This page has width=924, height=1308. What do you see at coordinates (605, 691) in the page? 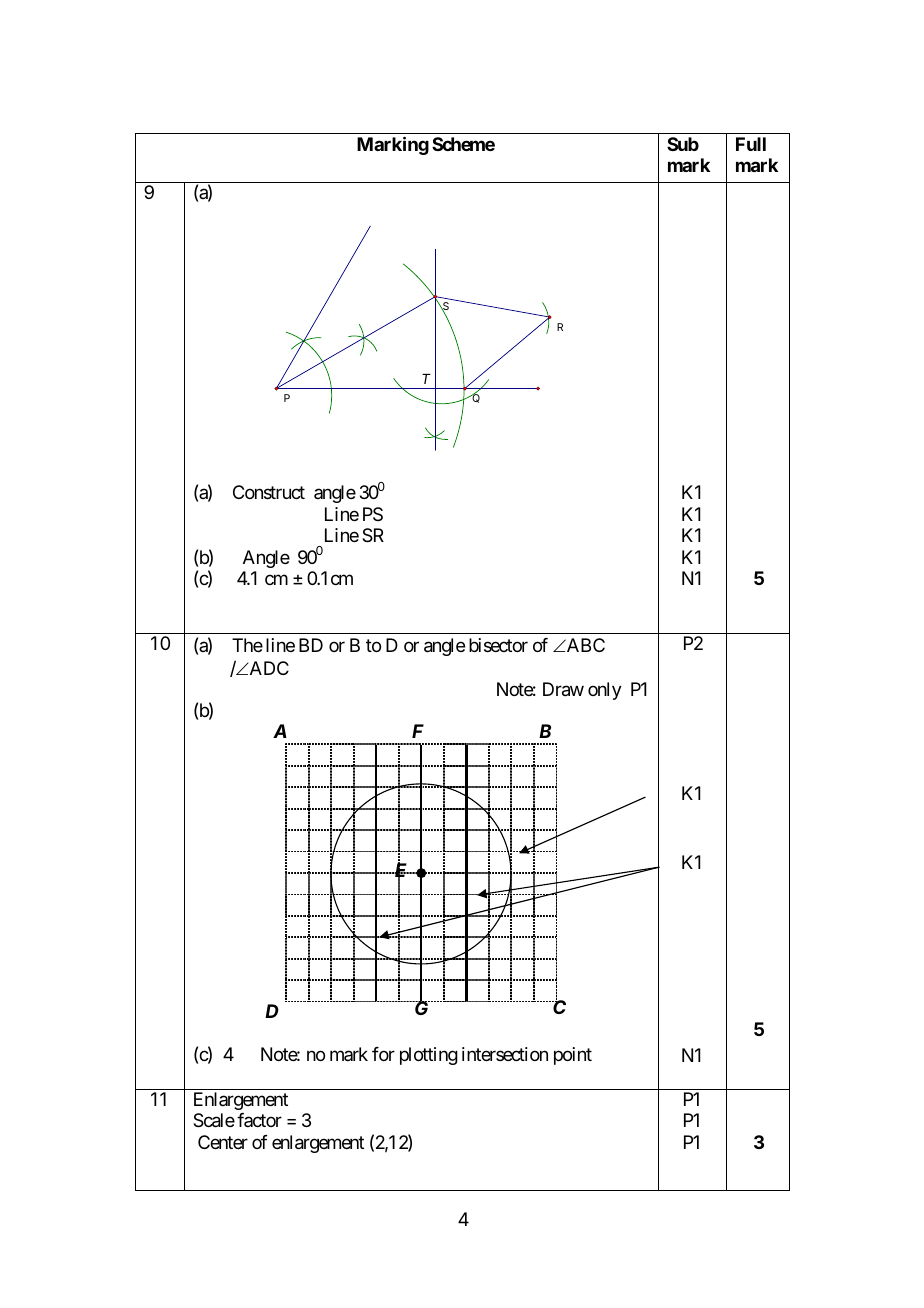
I see `only` at bounding box center [605, 691].
